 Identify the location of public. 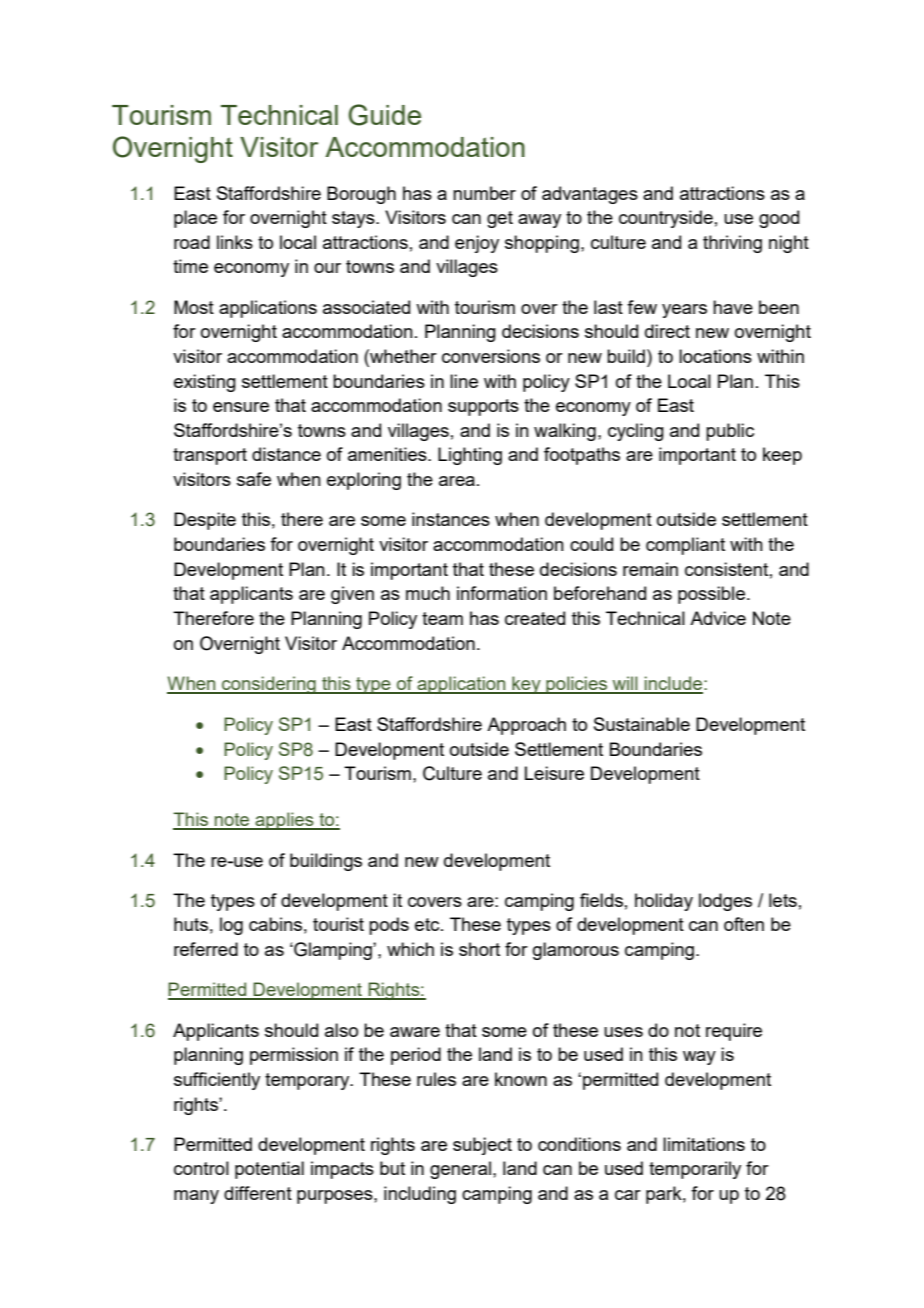
(730, 432).
